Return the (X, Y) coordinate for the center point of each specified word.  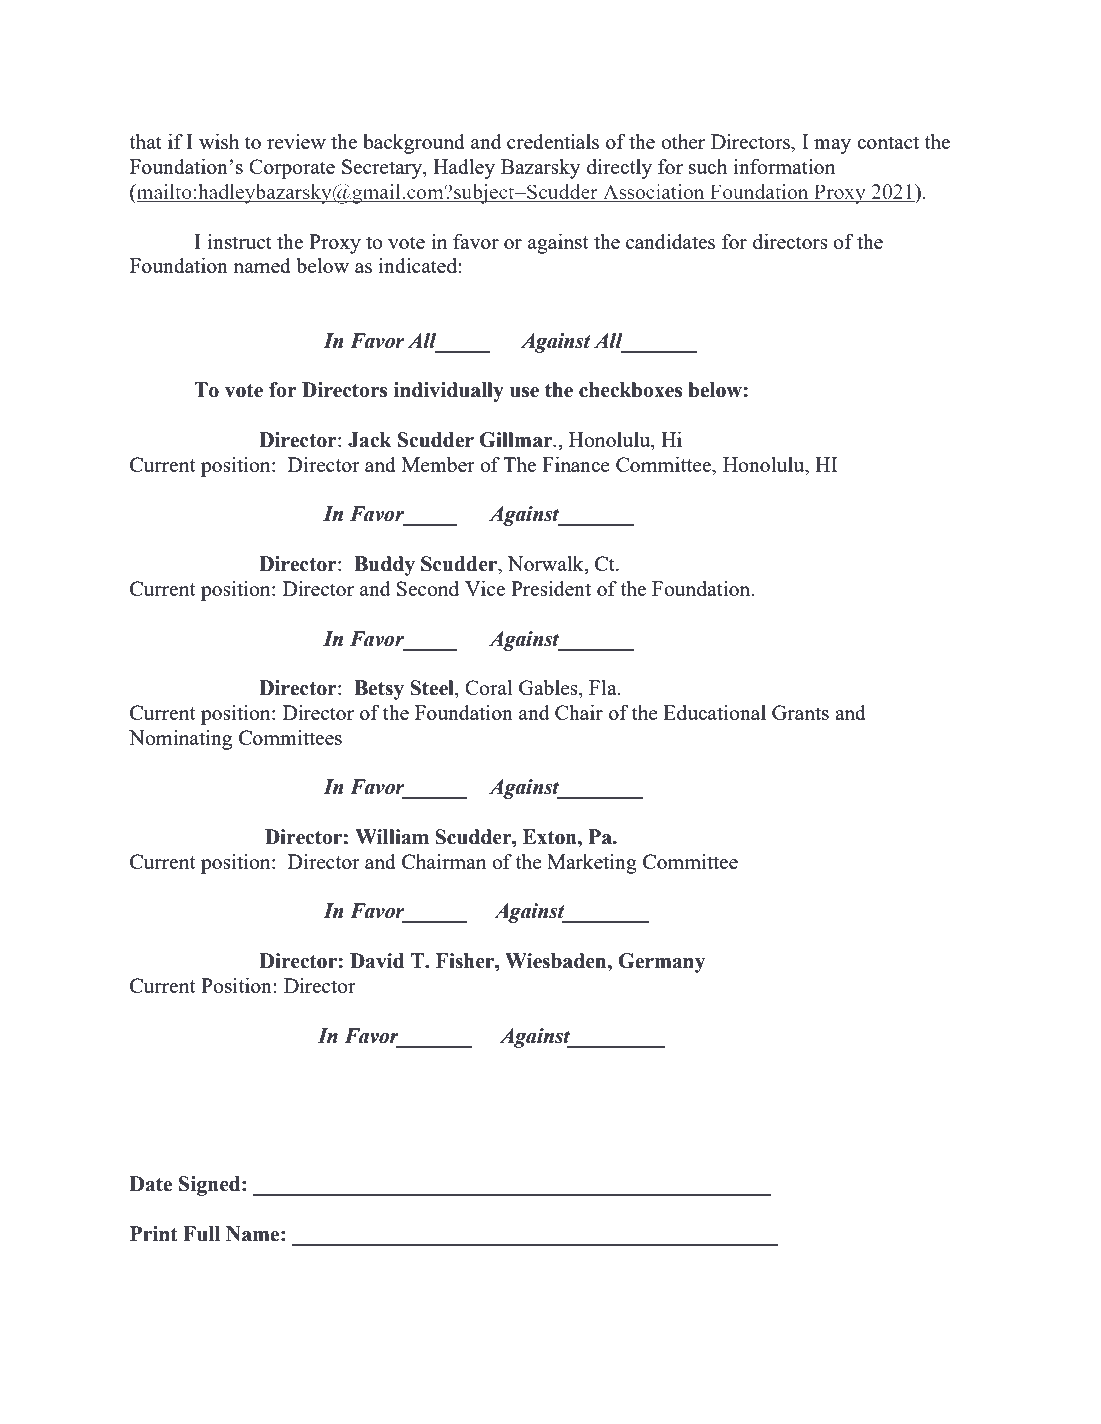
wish (219, 141)
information (784, 166)
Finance (576, 464)
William (392, 837)
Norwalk (547, 565)
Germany (661, 963)
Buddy (384, 566)
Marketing (592, 864)
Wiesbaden (557, 961)
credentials (553, 141)
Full (201, 1234)
